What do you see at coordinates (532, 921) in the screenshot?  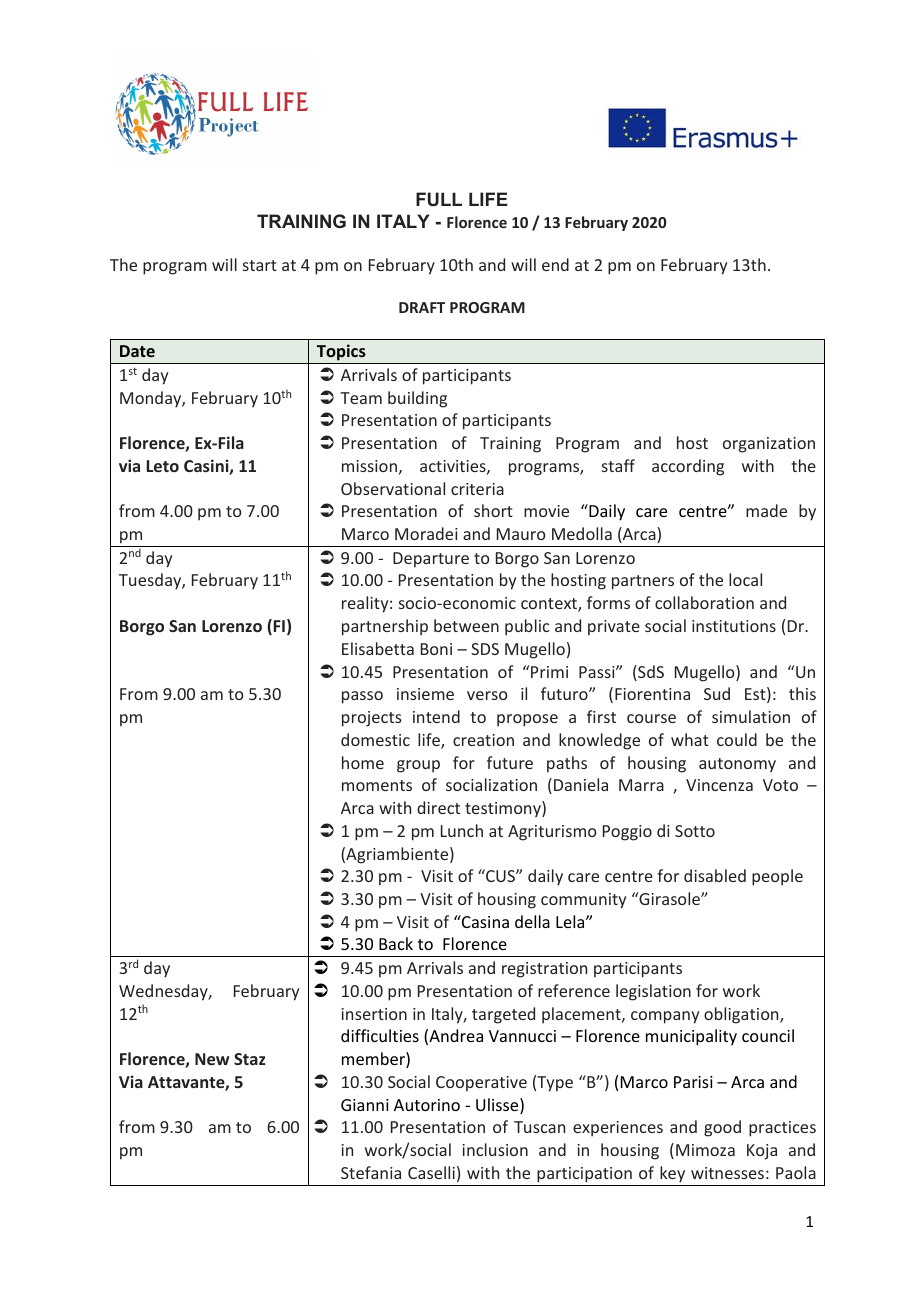 I see `della` at bounding box center [532, 921].
